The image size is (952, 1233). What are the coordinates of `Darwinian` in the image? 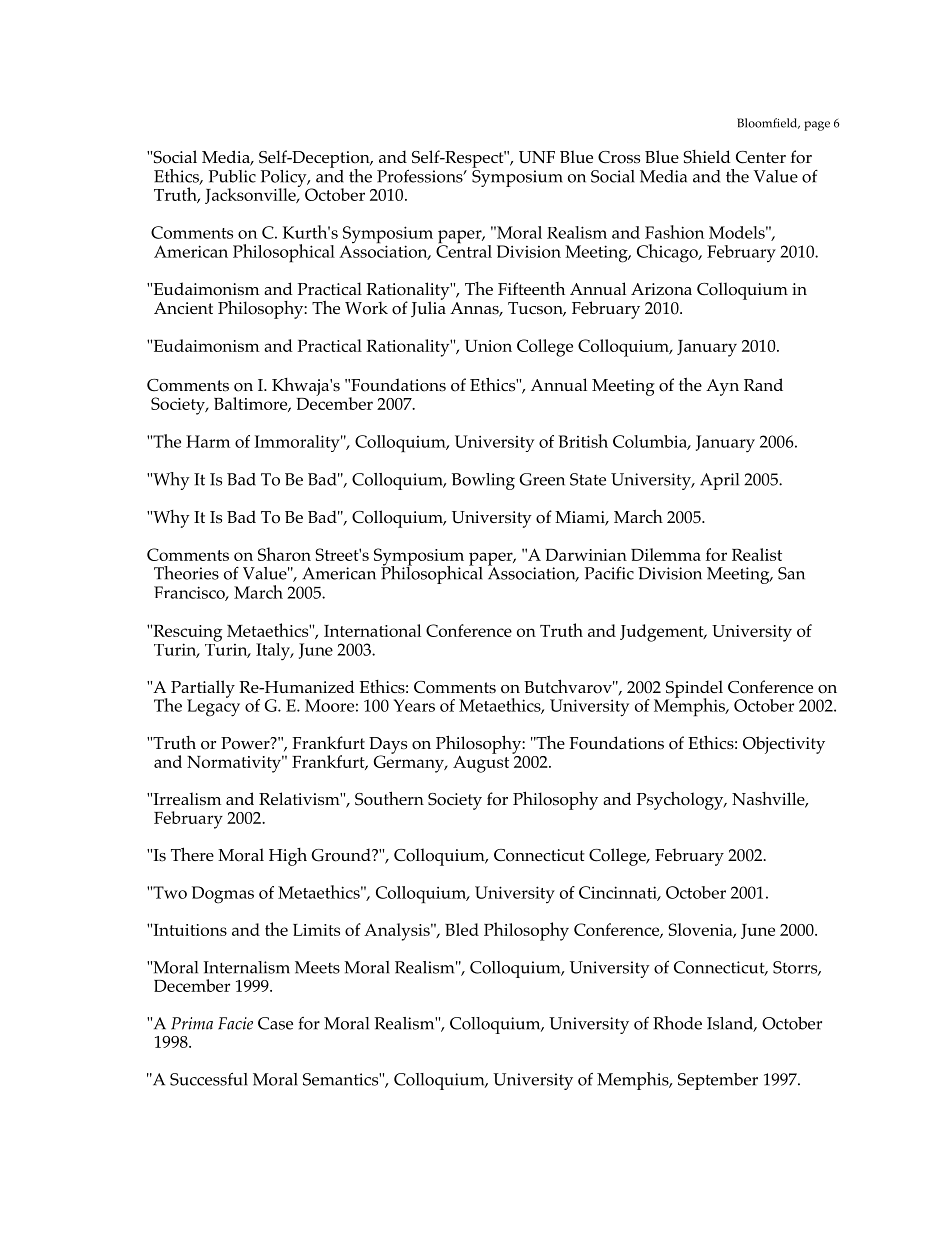 It's located at (586, 555).
